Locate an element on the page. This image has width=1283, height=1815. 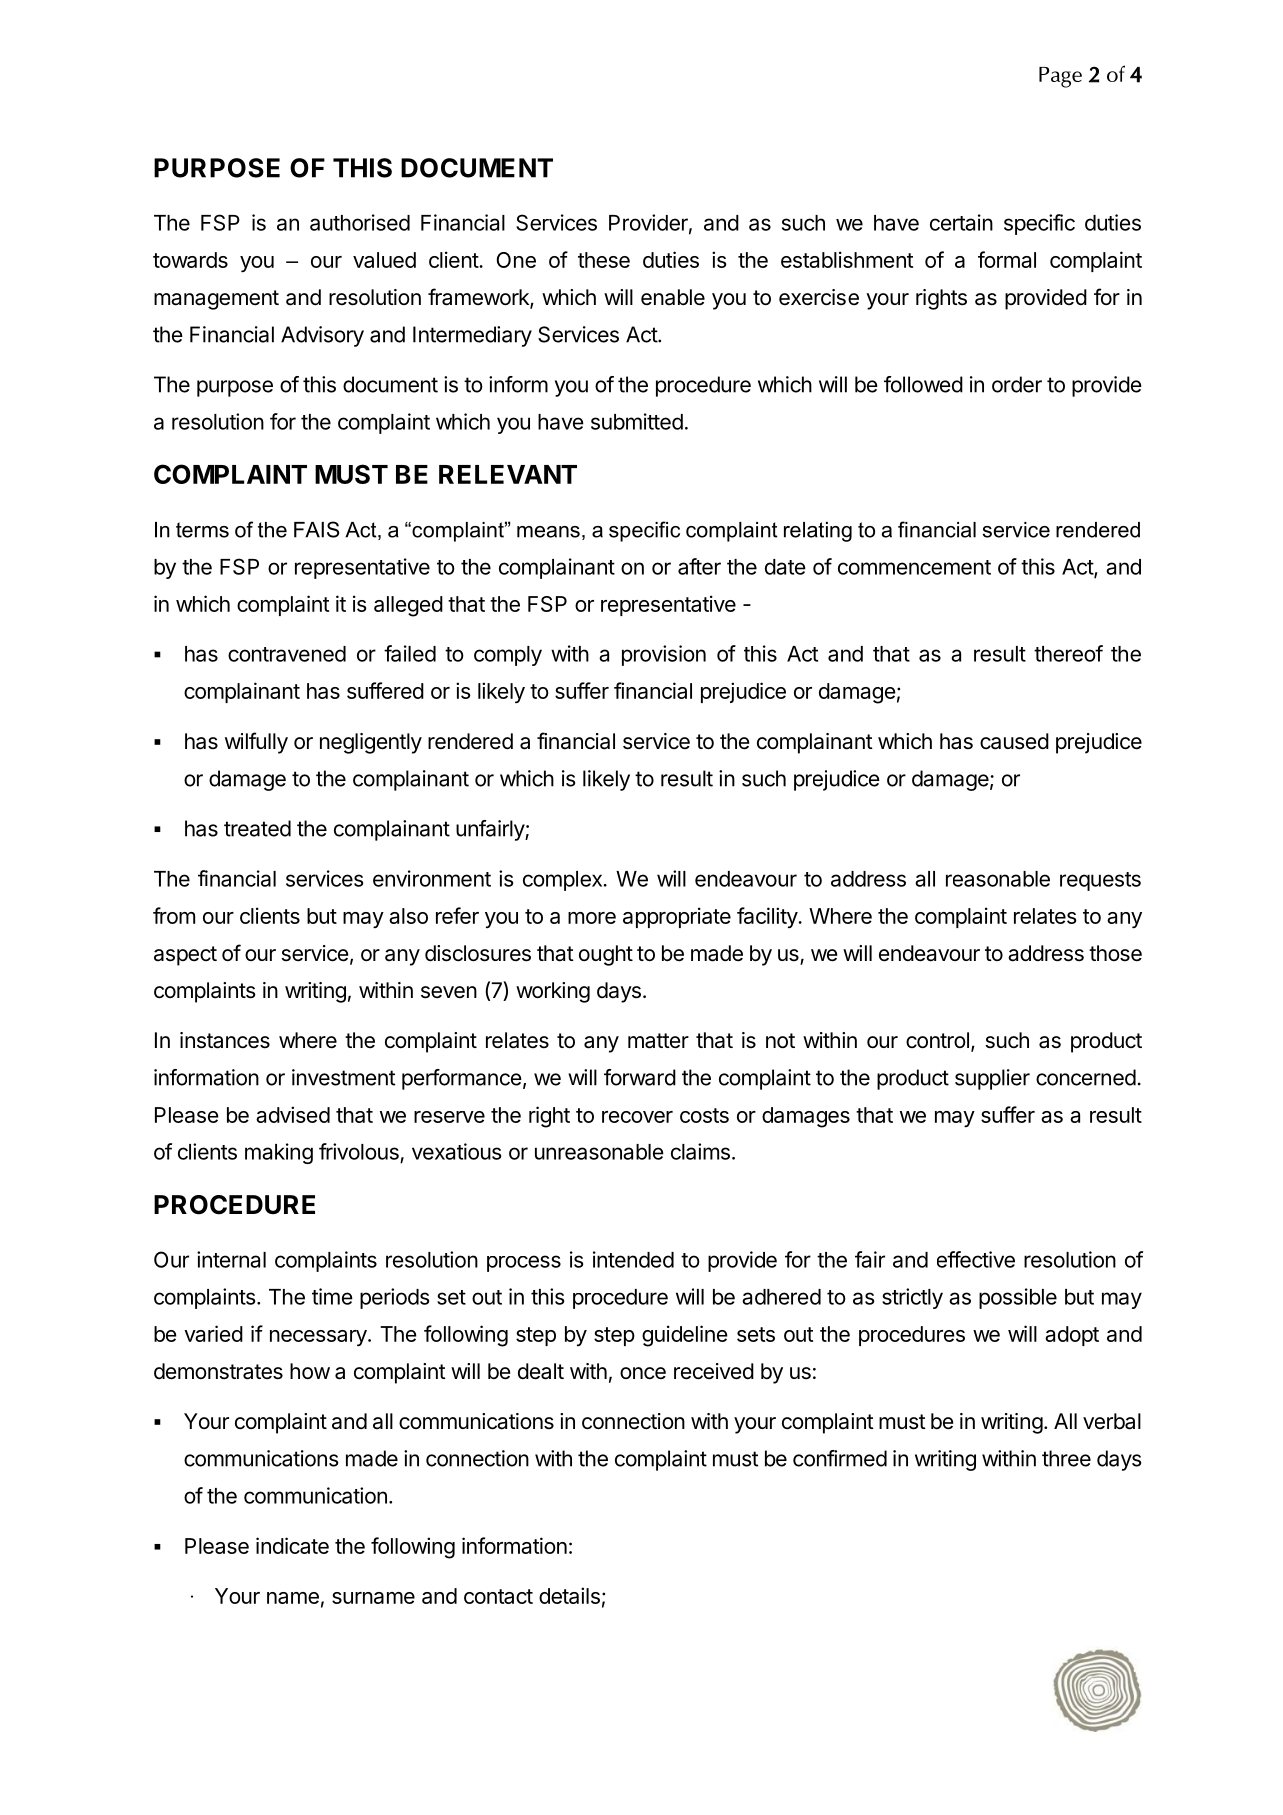
provision is located at coordinates (664, 655).
